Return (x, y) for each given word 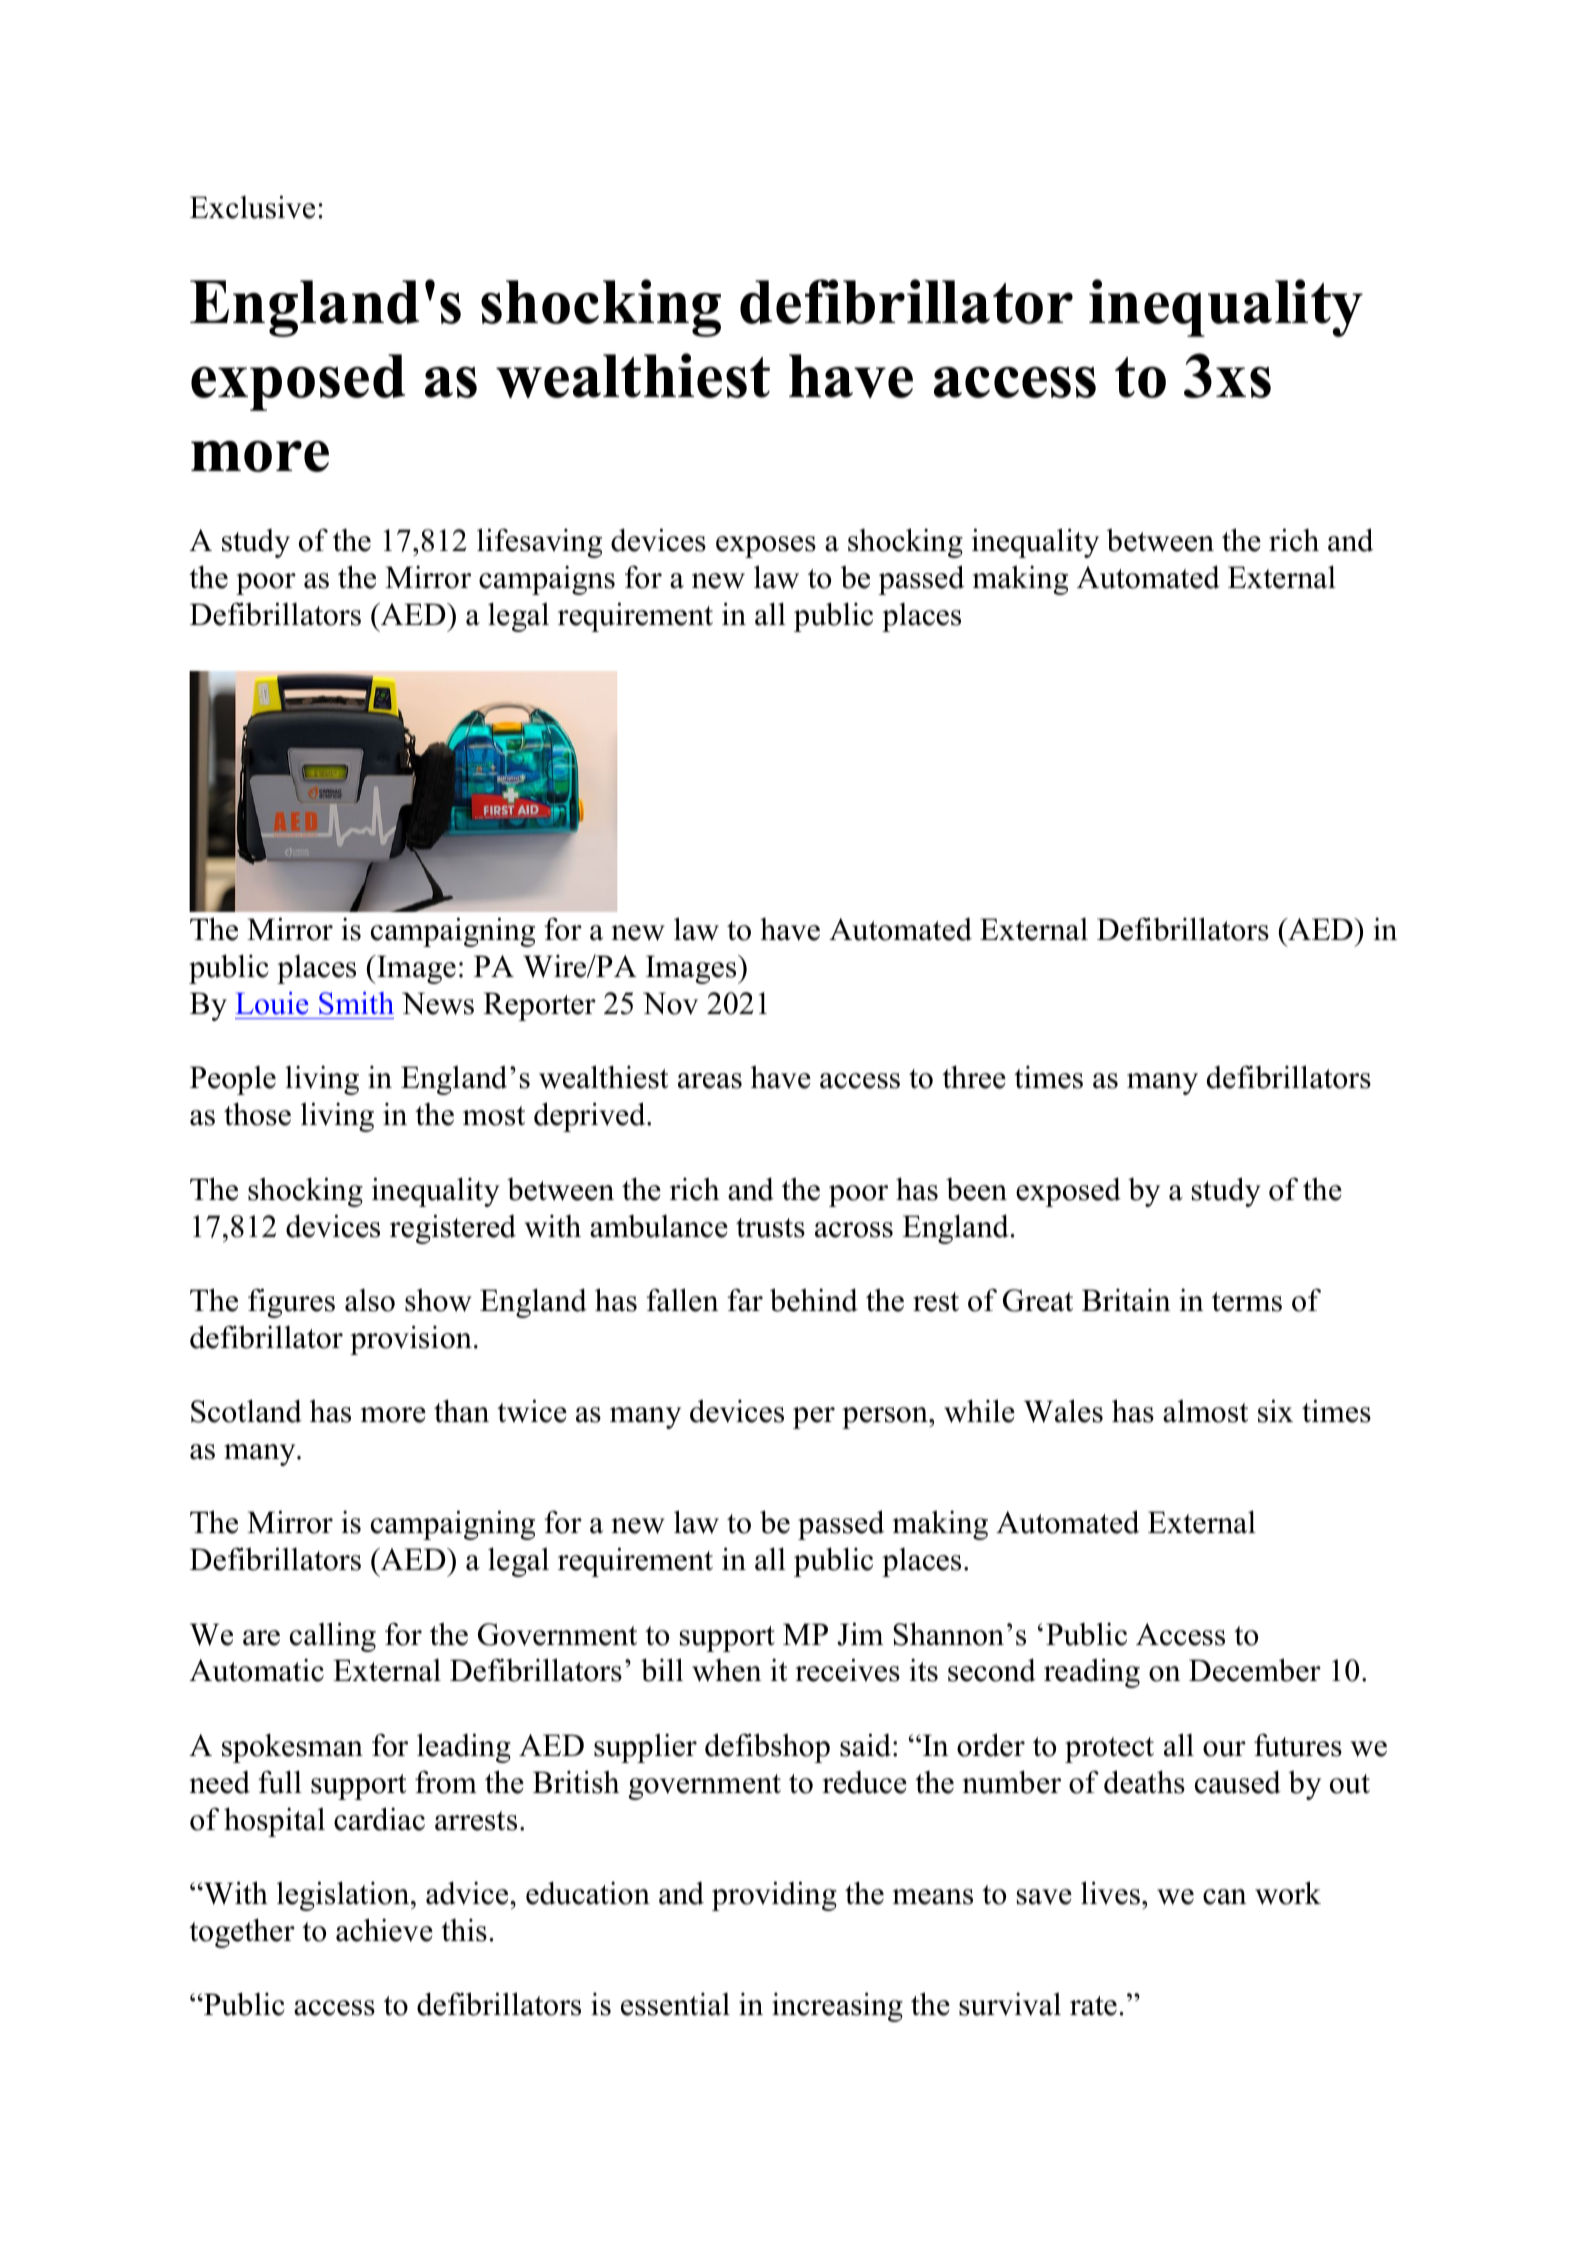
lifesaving (539, 543)
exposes (766, 547)
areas (710, 1081)
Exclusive (252, 207)
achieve (384, 1930)
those (257, 1114)
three (974, 1077)
